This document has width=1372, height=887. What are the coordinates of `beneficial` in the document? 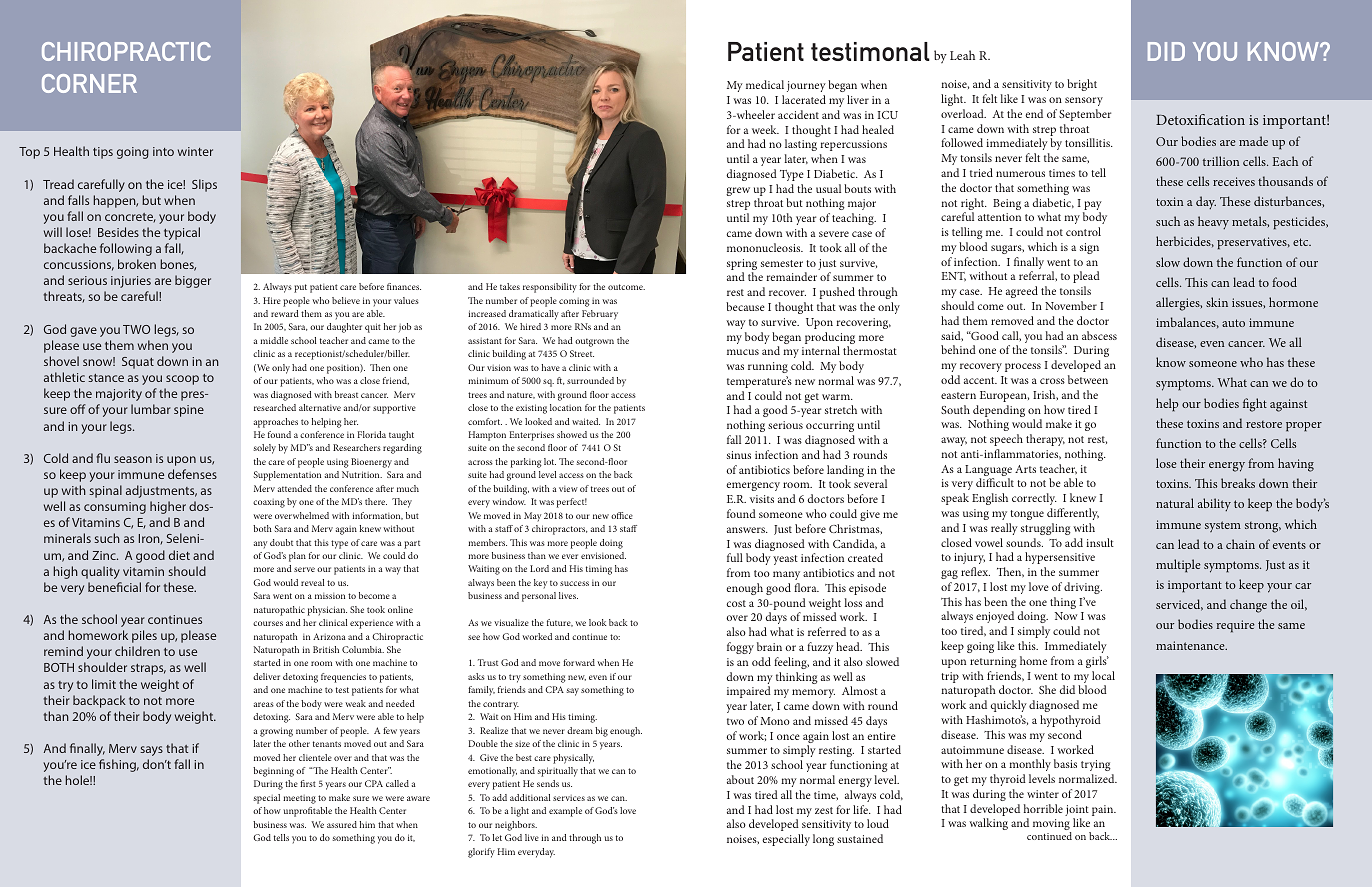 It's located at (114, 587).
